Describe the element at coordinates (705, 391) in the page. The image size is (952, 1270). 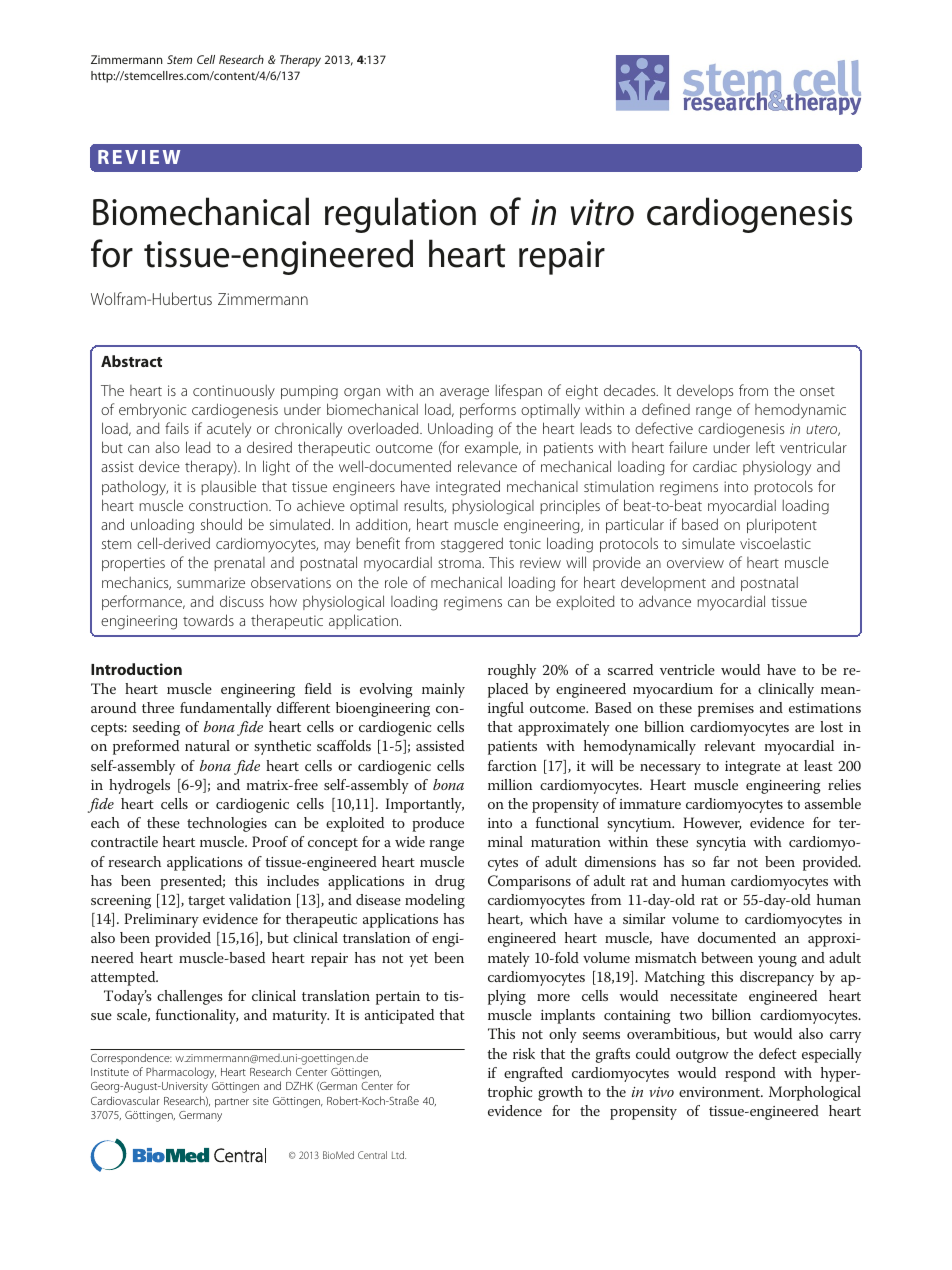
I see `develops` at that location.
